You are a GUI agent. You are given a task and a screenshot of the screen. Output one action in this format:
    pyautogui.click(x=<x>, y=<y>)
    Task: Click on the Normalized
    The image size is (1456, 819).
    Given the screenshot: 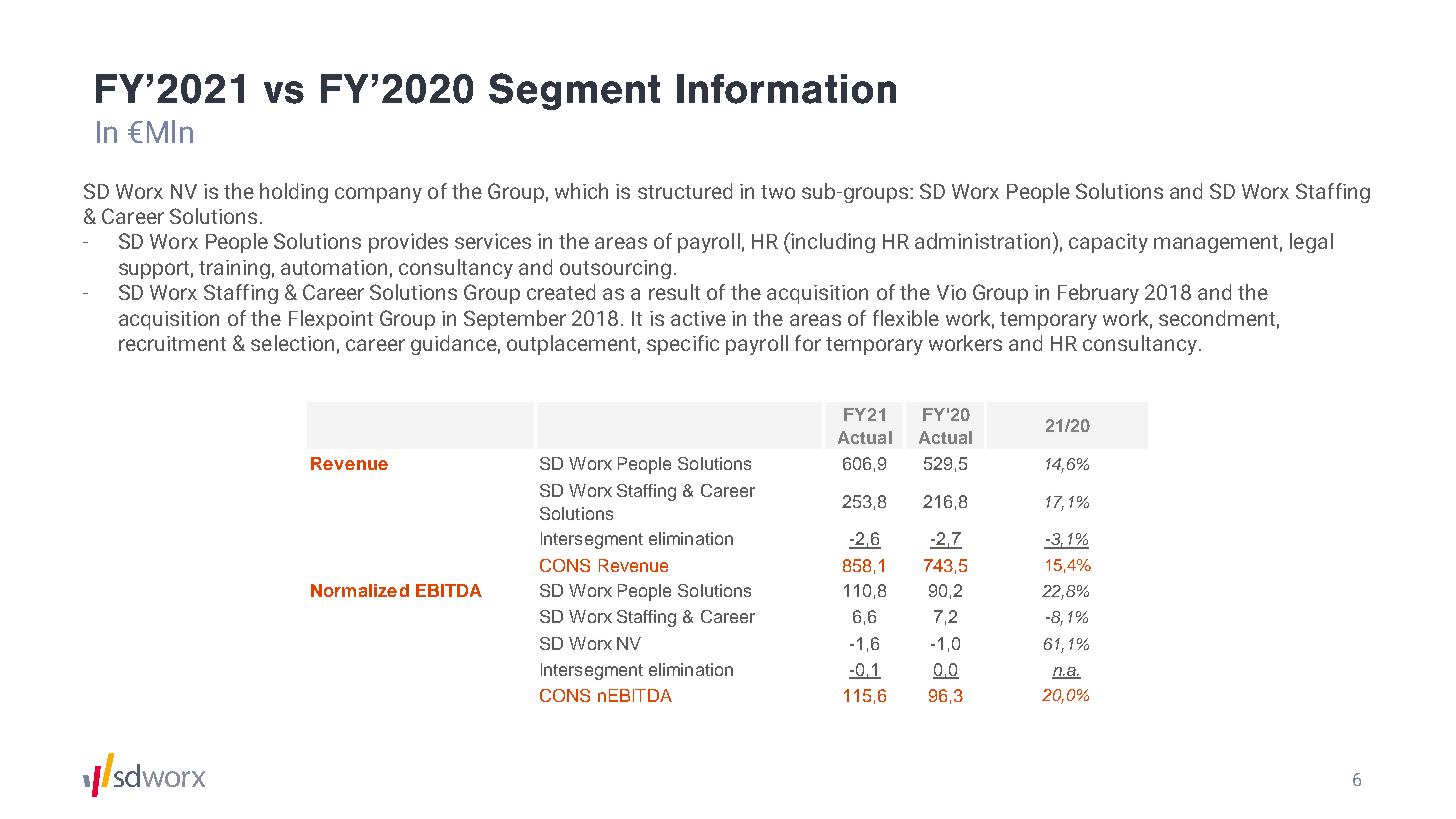 What is the action you would take?
    pyautogui.click(x=360, y=590)
